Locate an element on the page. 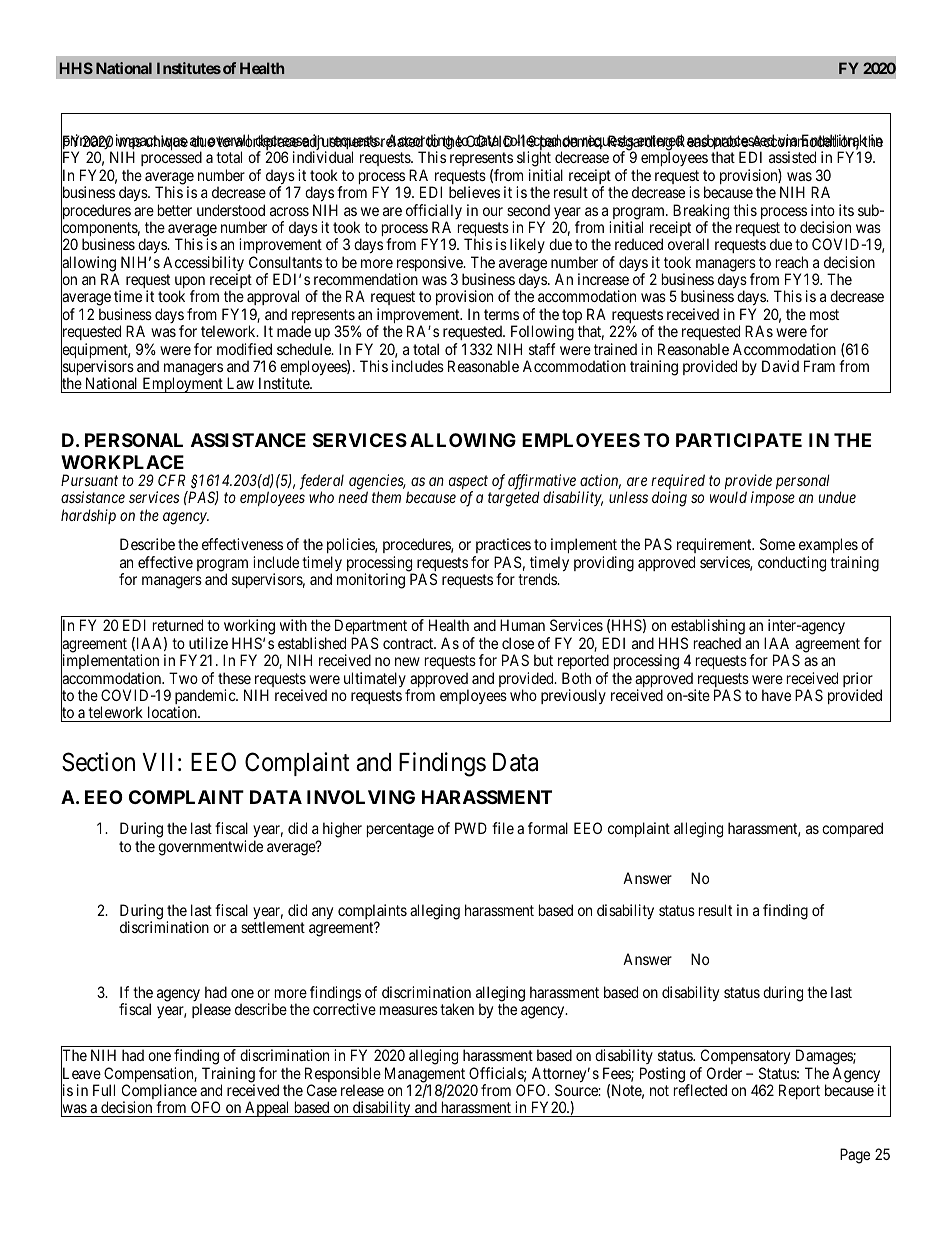 The height and width of the image is (1233, 952). better is located at coordinates (175, 210).
